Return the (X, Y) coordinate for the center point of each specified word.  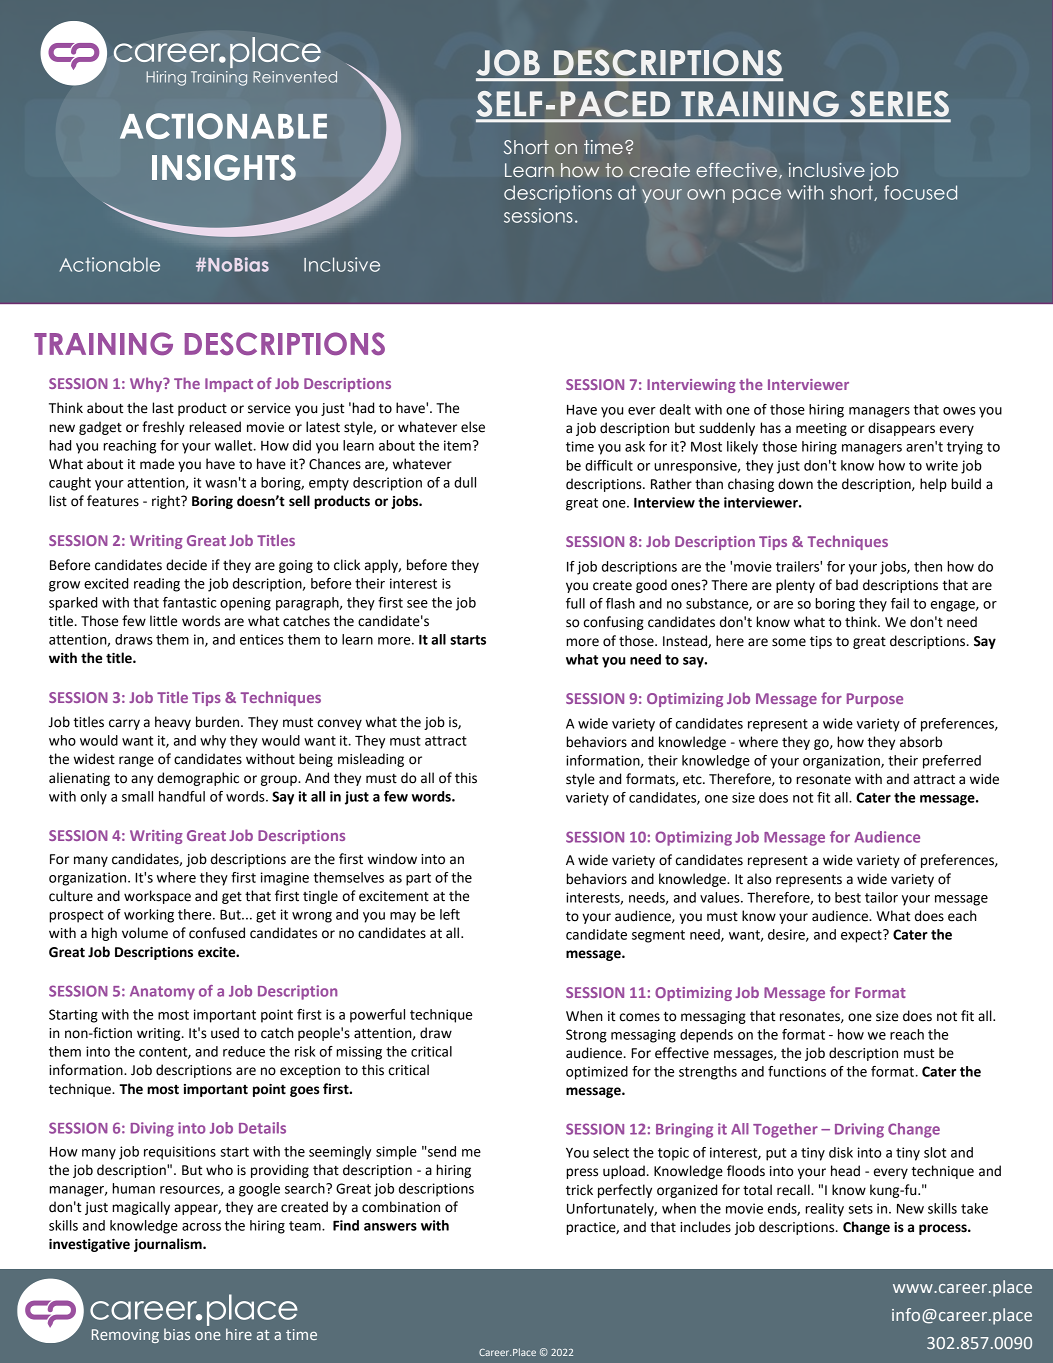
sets (860, 1209)
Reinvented (295, 77)
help (933, 485)
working (149, 916)
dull (465, 482)
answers (390, 1227)
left (450, 914)
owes (959, 411)
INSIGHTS (224, 167)
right (167, 502)
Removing (125, 1336)
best (848, 897)
